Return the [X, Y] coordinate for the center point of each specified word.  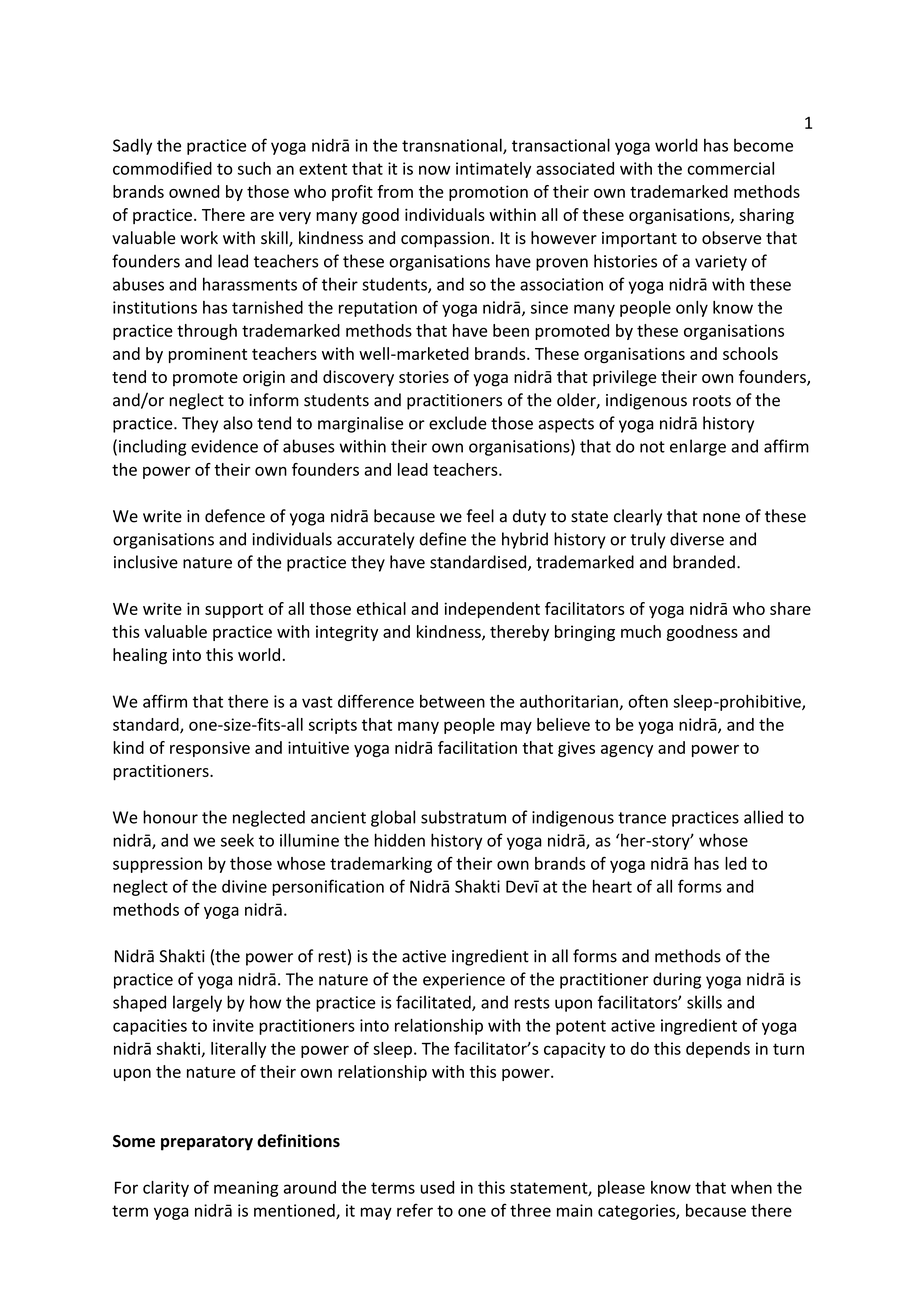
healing [140, 656]
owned [194, 191]
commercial [731, 168]
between [452, 701]
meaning [246, 1189]
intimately [493, 170]
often [648, 701]
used [437, 1187]
